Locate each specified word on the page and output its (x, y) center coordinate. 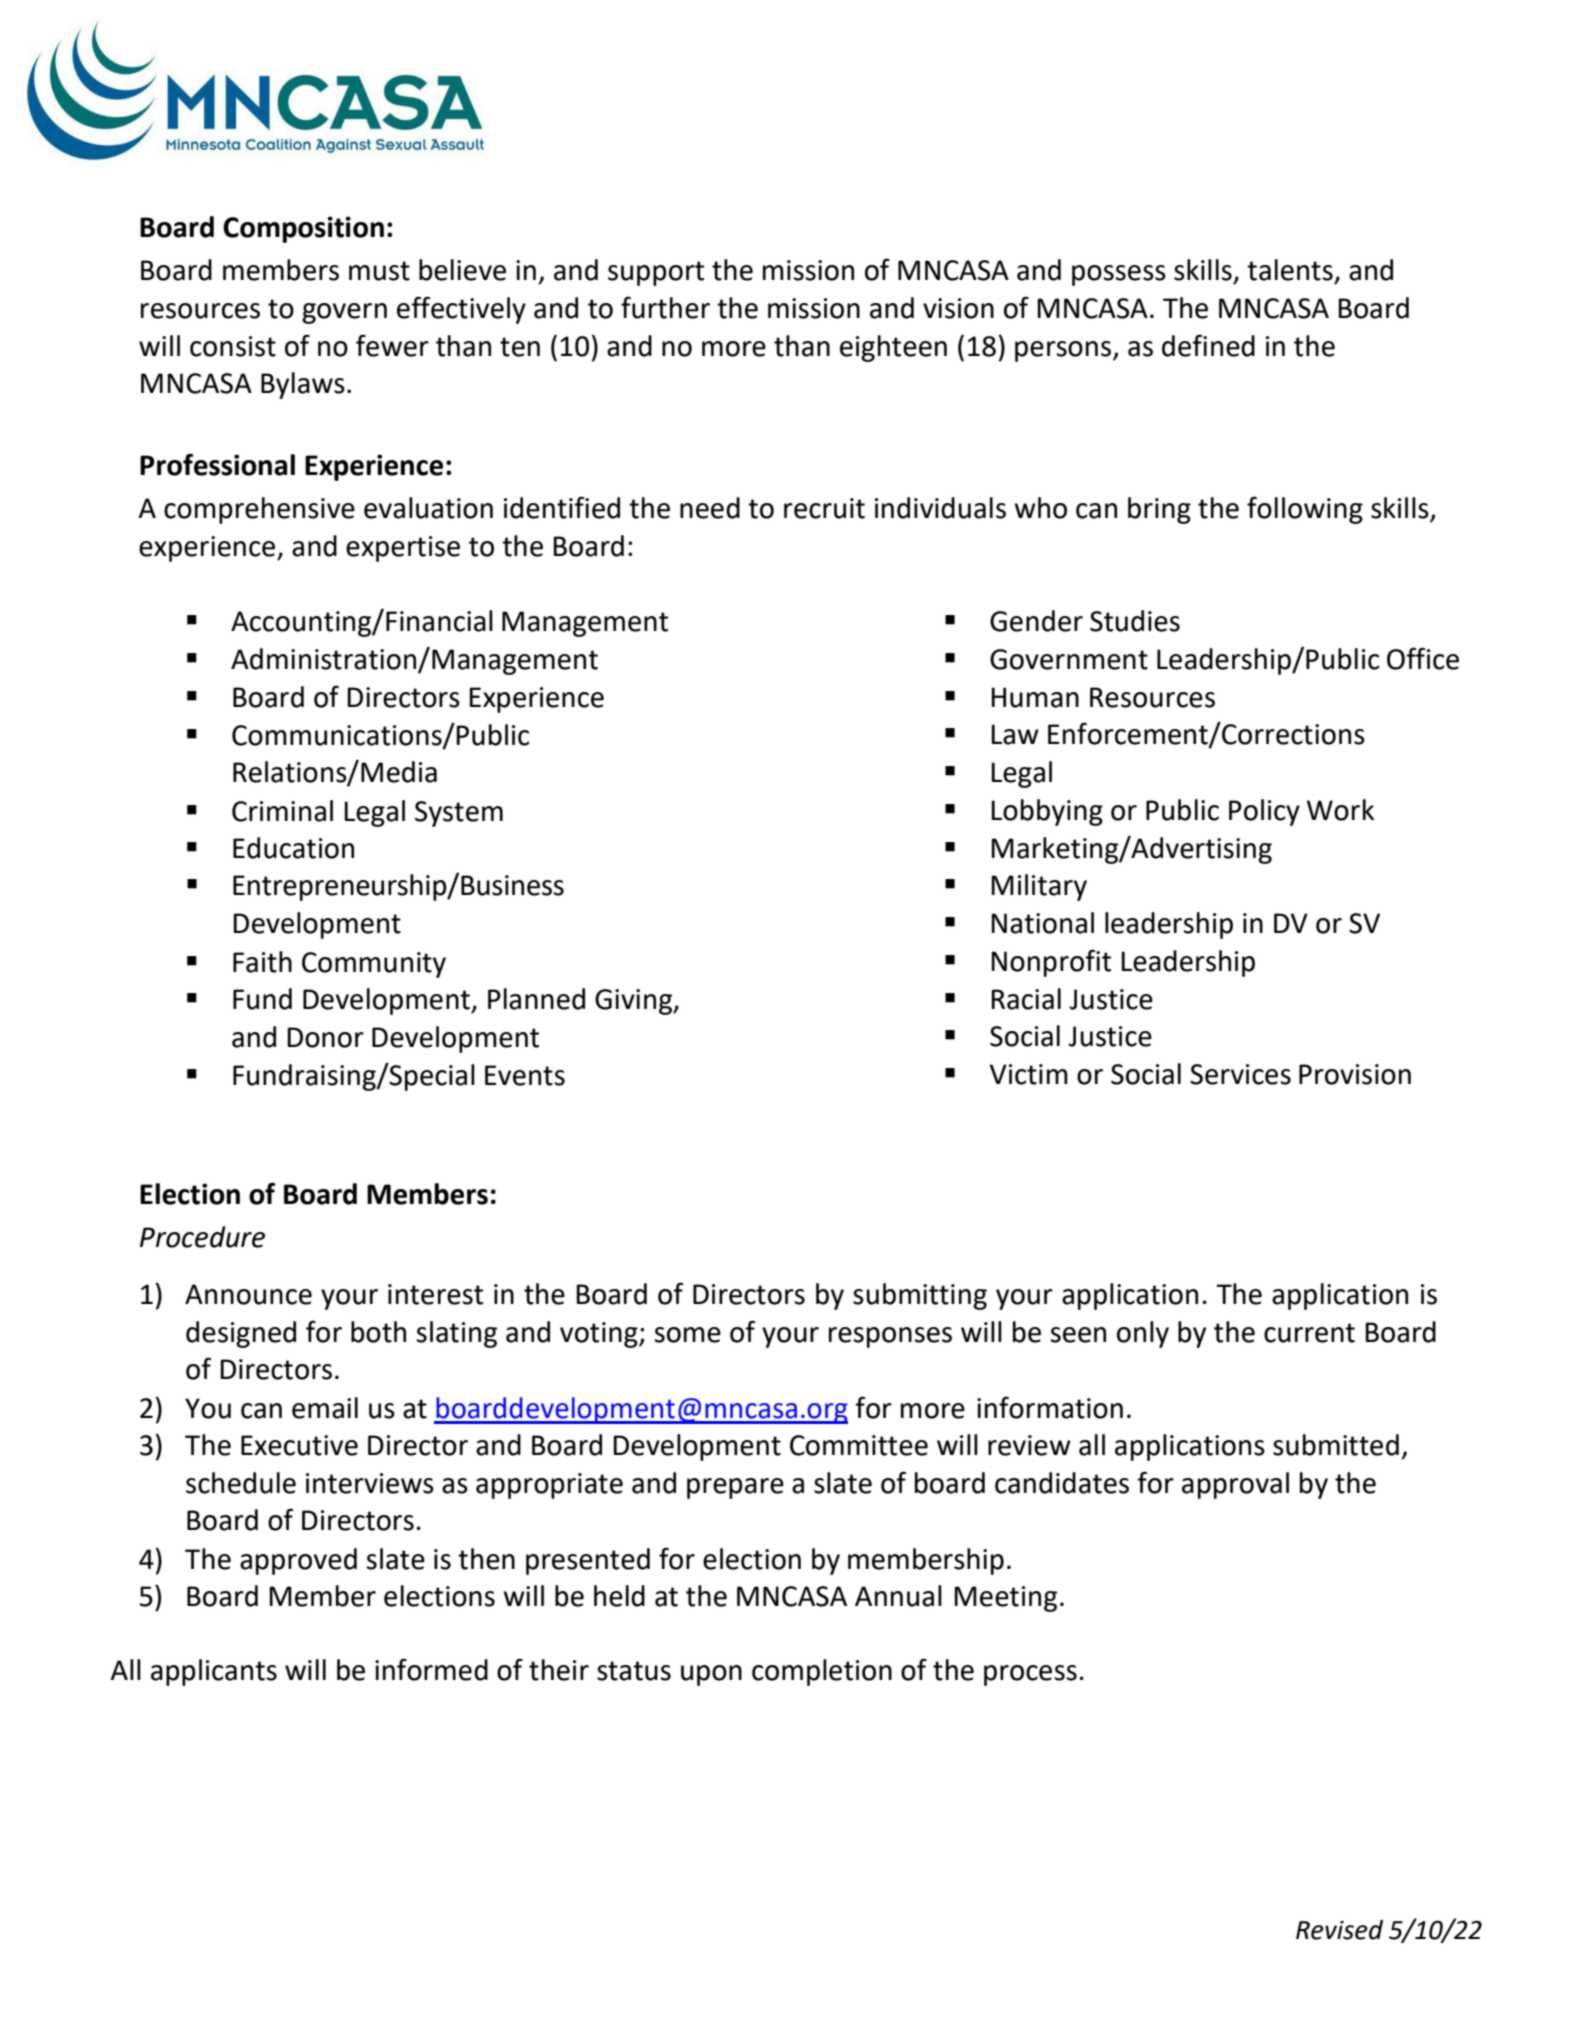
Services (1240, 1074)
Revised (1339, 1930)
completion (822, 1672)
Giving (635, 1002)
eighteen (893, 348)
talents (1290, 270)
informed (431, 1669)
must (379, 271)
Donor (325, 1037)
